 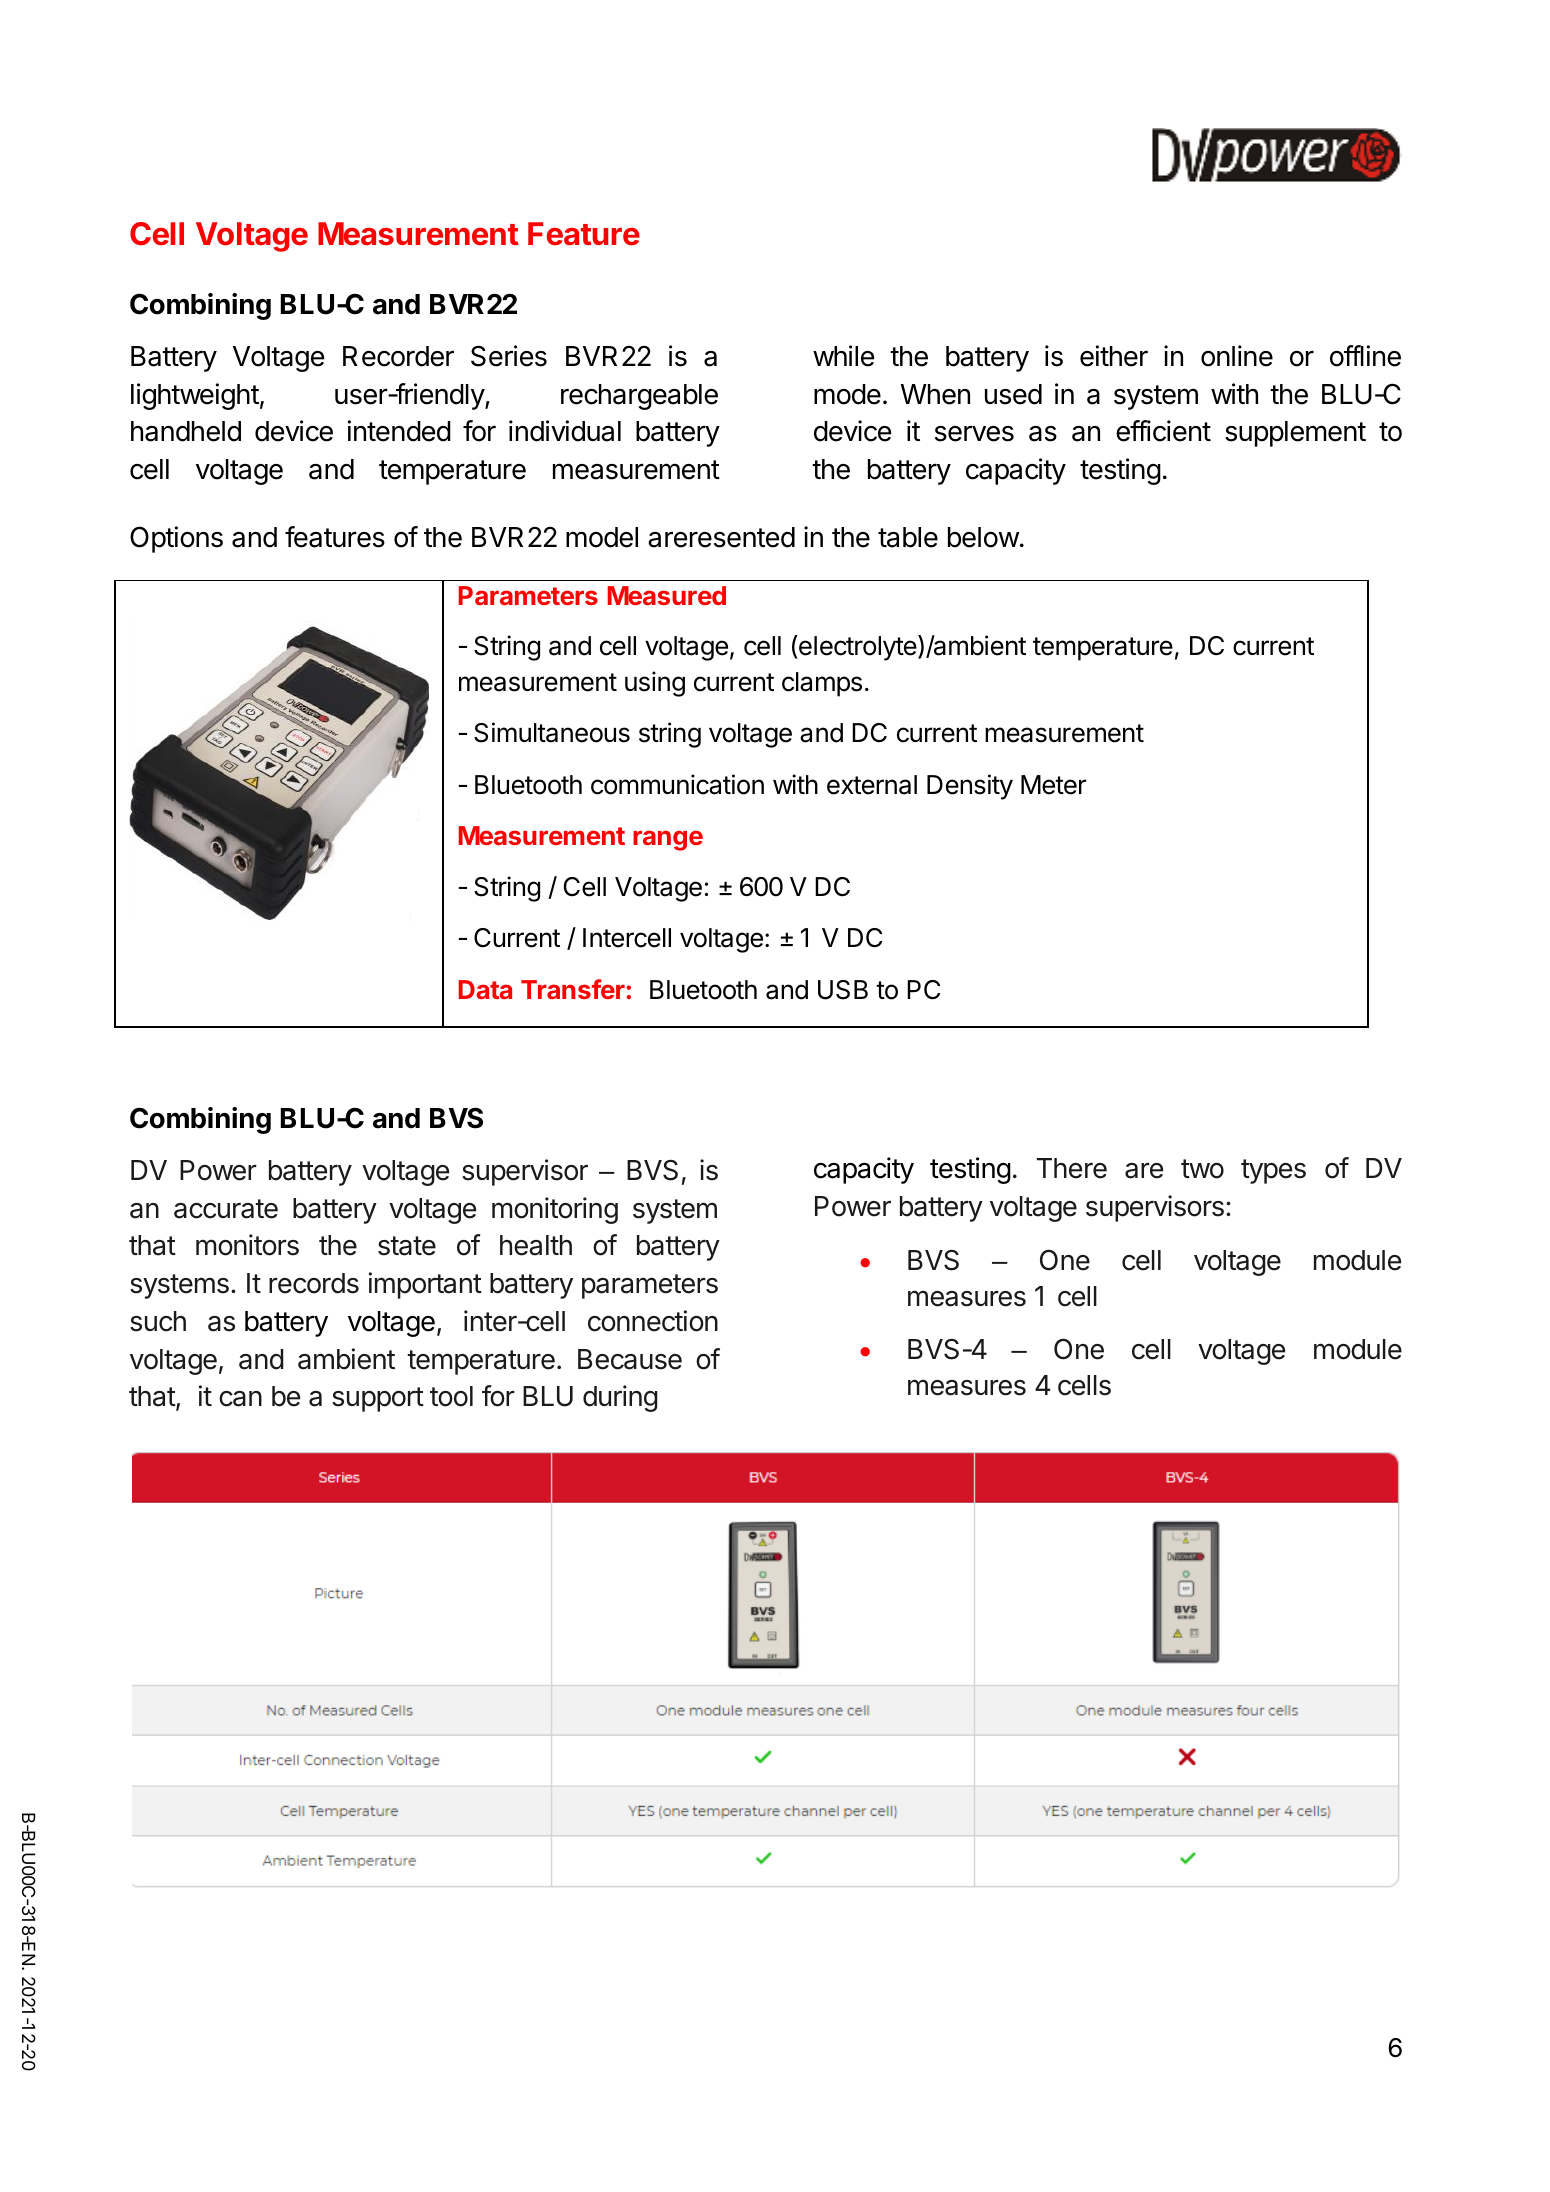 What do you see at coordinates (843, 356) in the screenshot?
I see `while` at bounding box center [843, 356].
